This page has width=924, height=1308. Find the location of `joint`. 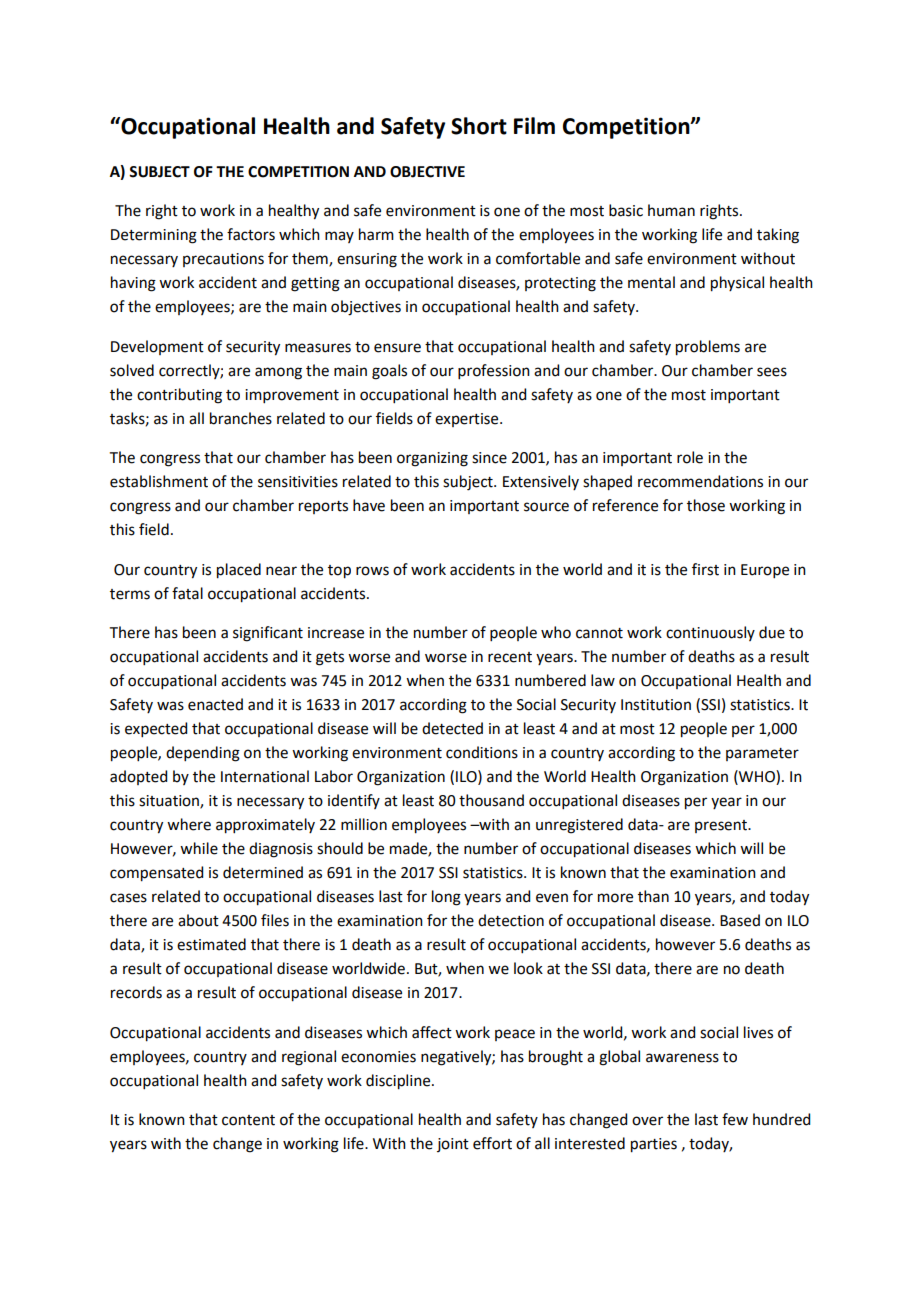

joint is located at coordinates (453, 1145).
